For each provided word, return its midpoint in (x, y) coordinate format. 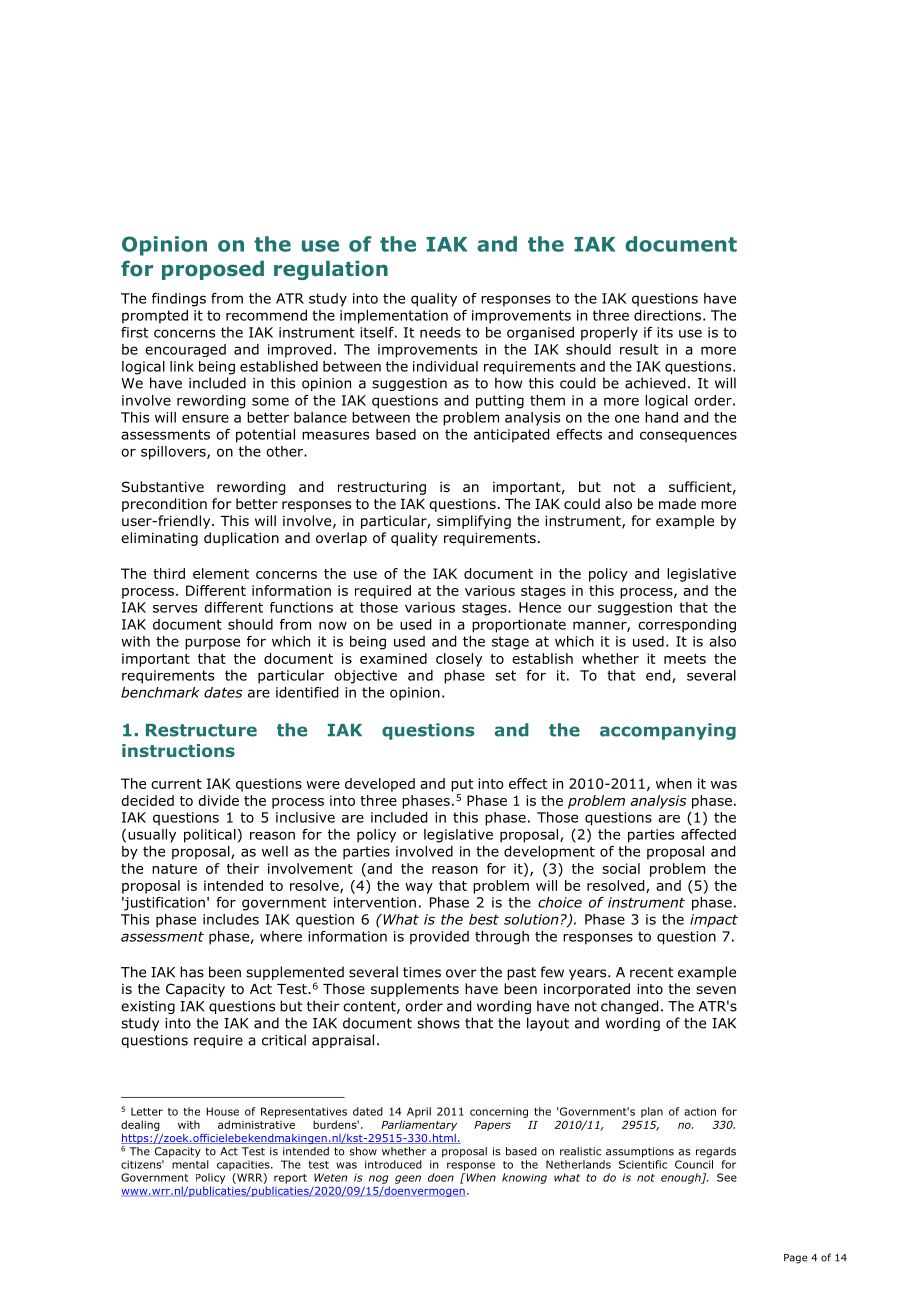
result (639, 349)
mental (190, 1164)
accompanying (668, 731)
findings (179, 300)
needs (440, 332)
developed (380, 785)
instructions (178, 750)
